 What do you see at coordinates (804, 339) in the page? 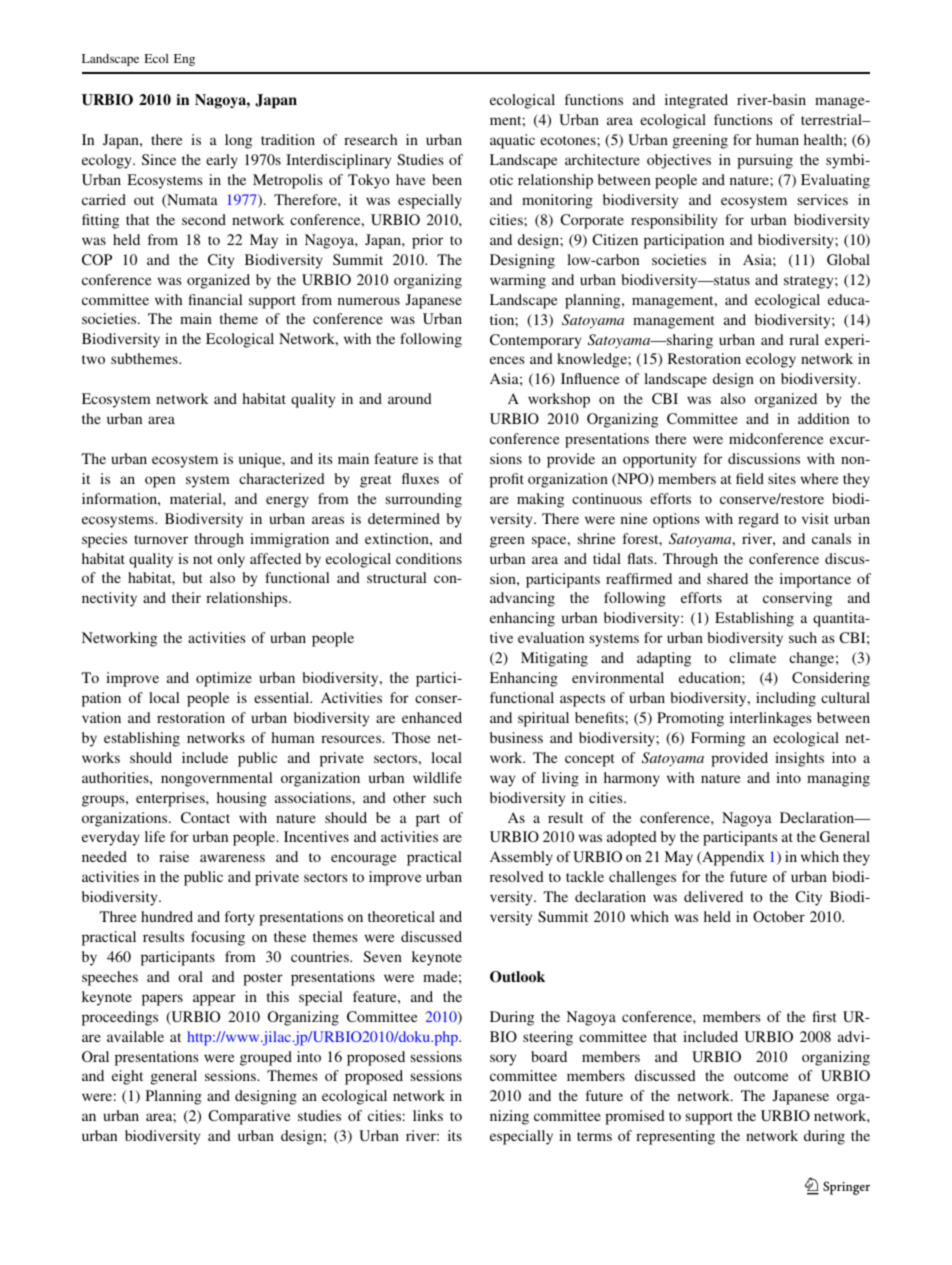
I see `rural` at bounding box center [804, 339].
